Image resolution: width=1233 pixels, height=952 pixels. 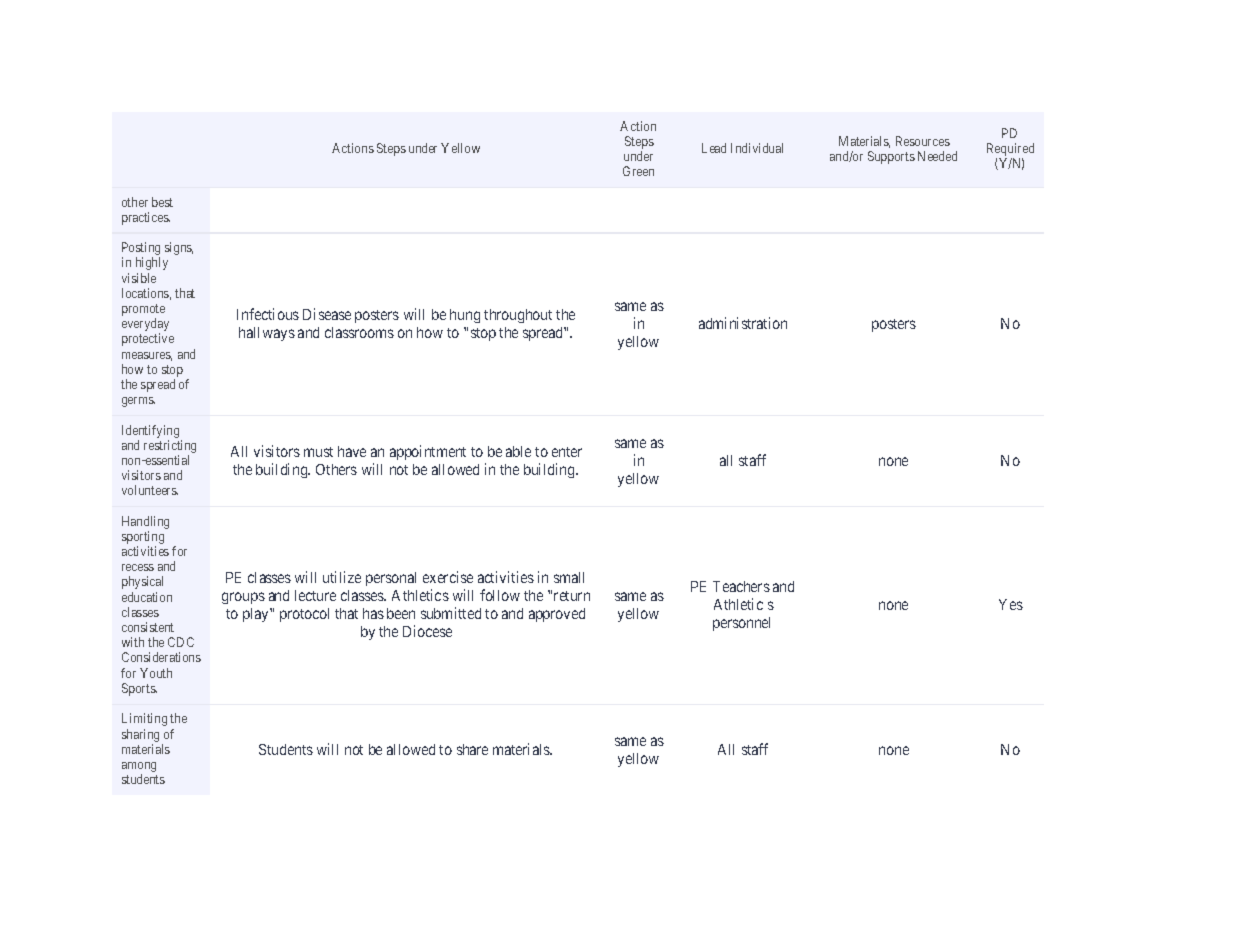 I want to click on approved, so click(x=557, y=615).
